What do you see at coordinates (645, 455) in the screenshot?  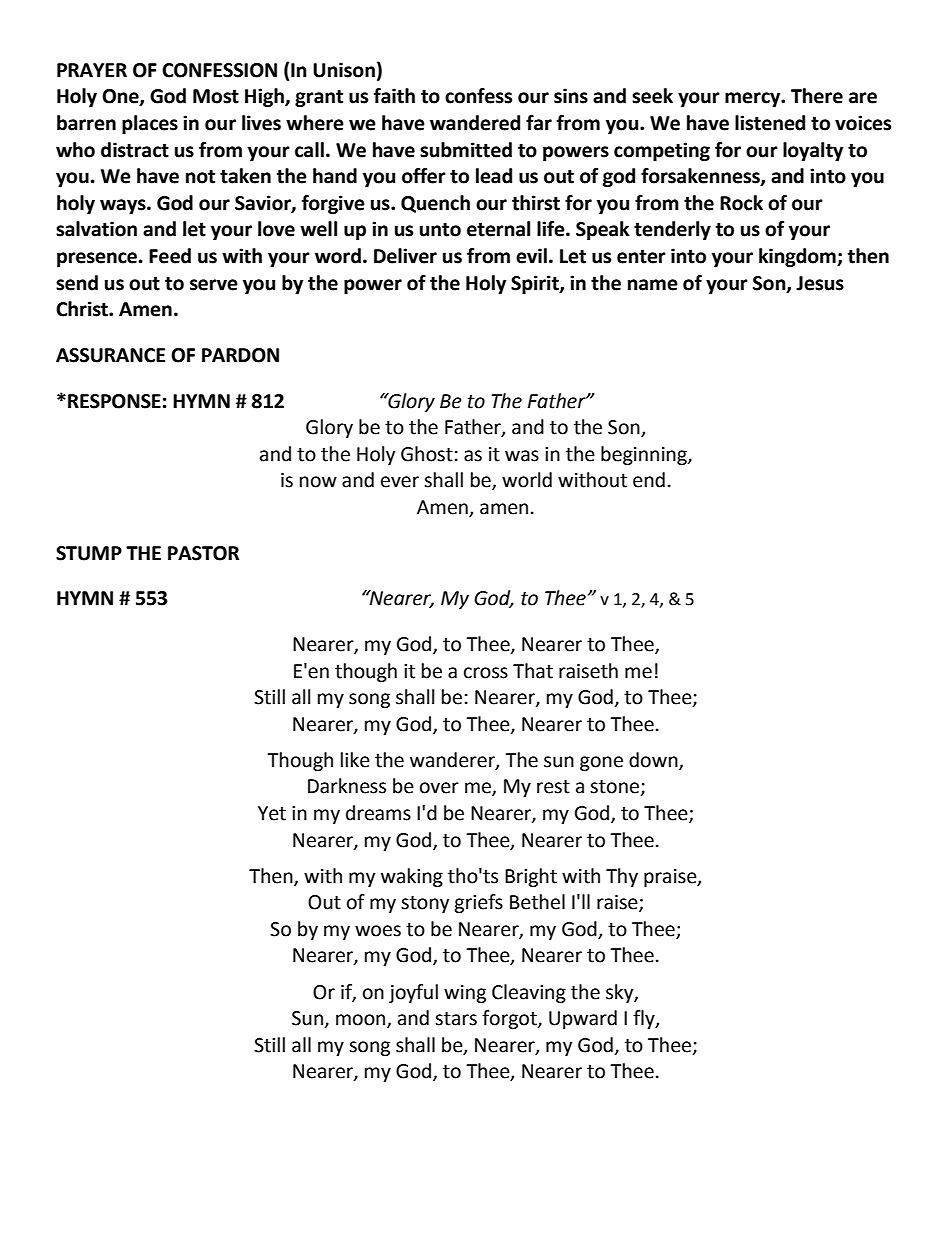 I see `beginning` at bounding box center [645, 455].
